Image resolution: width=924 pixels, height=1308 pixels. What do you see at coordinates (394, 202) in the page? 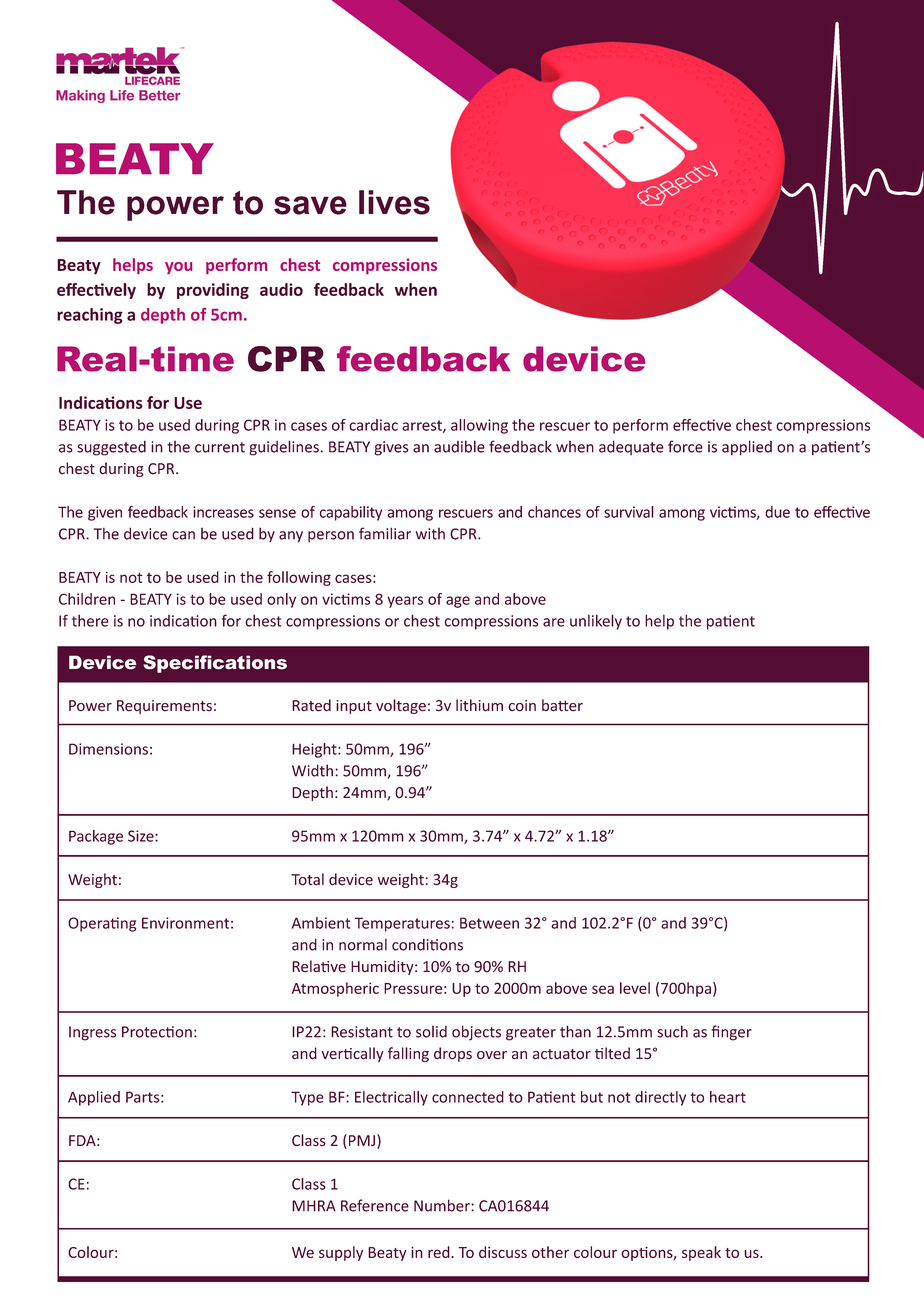
I see `lives` at bounding box center [394, 202].
